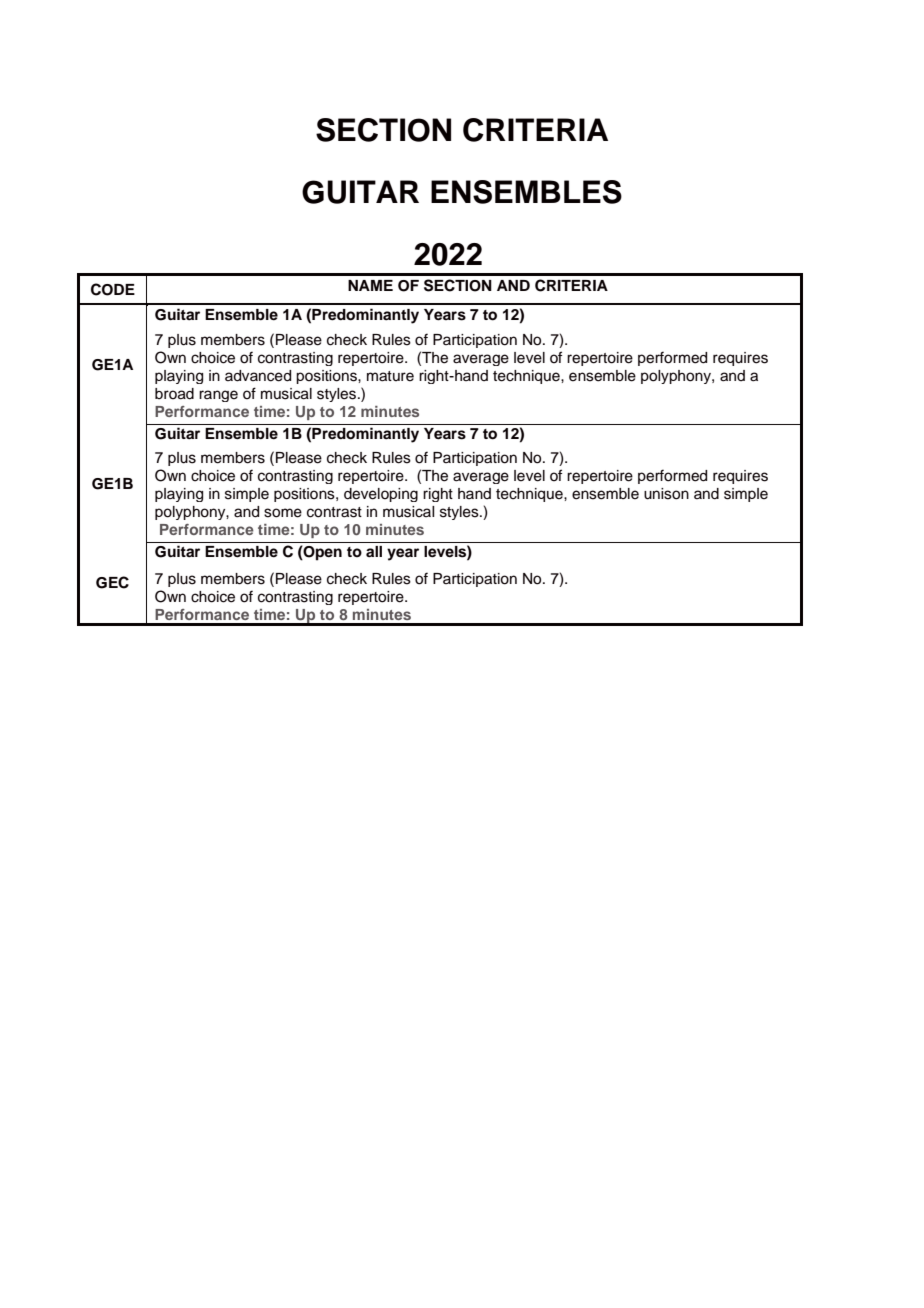 This image has height=1308, width=924. I want to click on unison, so click(666, 494).
